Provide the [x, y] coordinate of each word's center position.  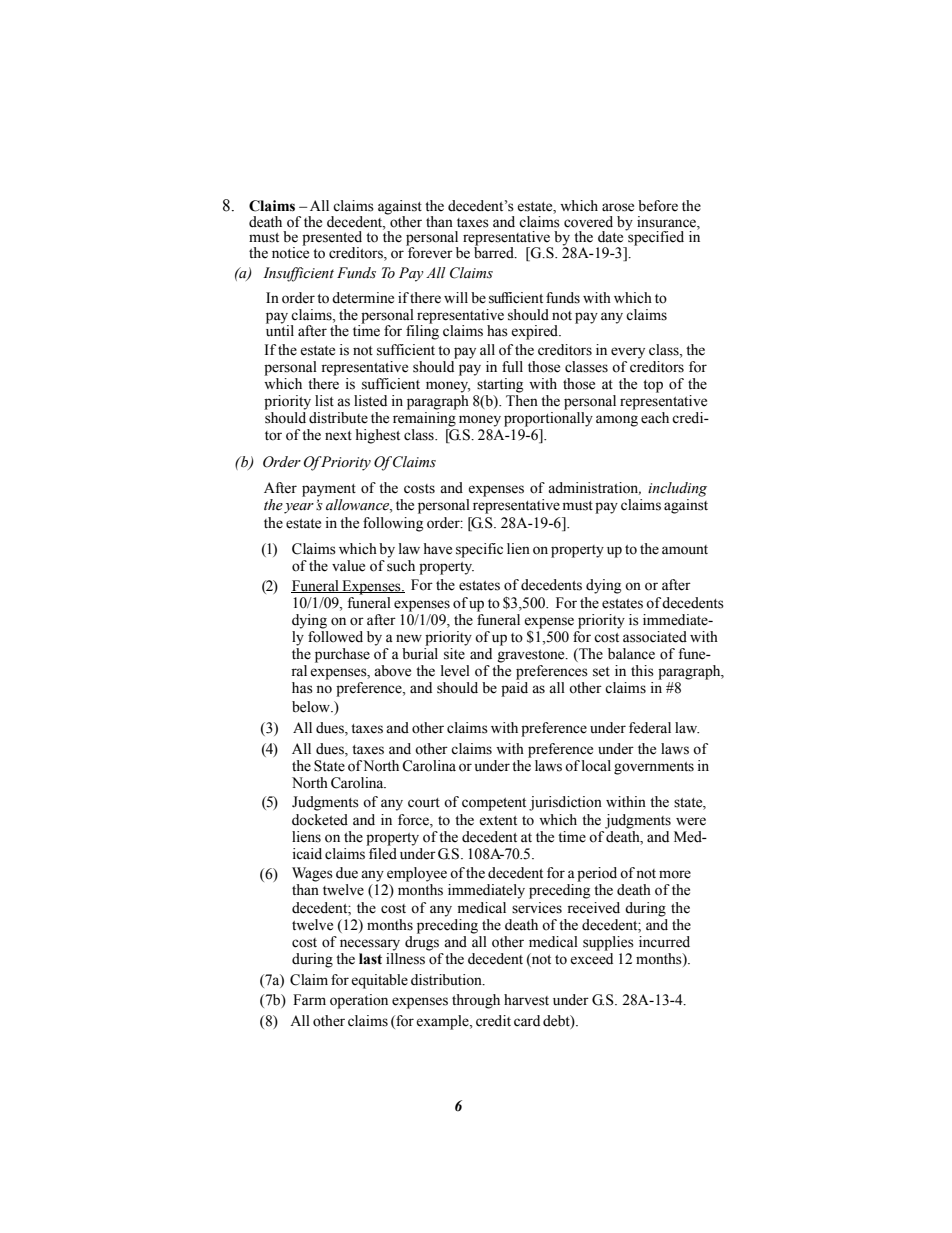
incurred [664, 942]
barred [495, 252]
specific [479, 550]
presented [332, 239]
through [476, 1001]
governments [654, 768]
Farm [309, 999]
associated [655, 637]
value [348, 566]
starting [500, 385]
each [655, 418]
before [658, 206]
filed [382, 852]
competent [494, 804]
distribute [338, 418]
